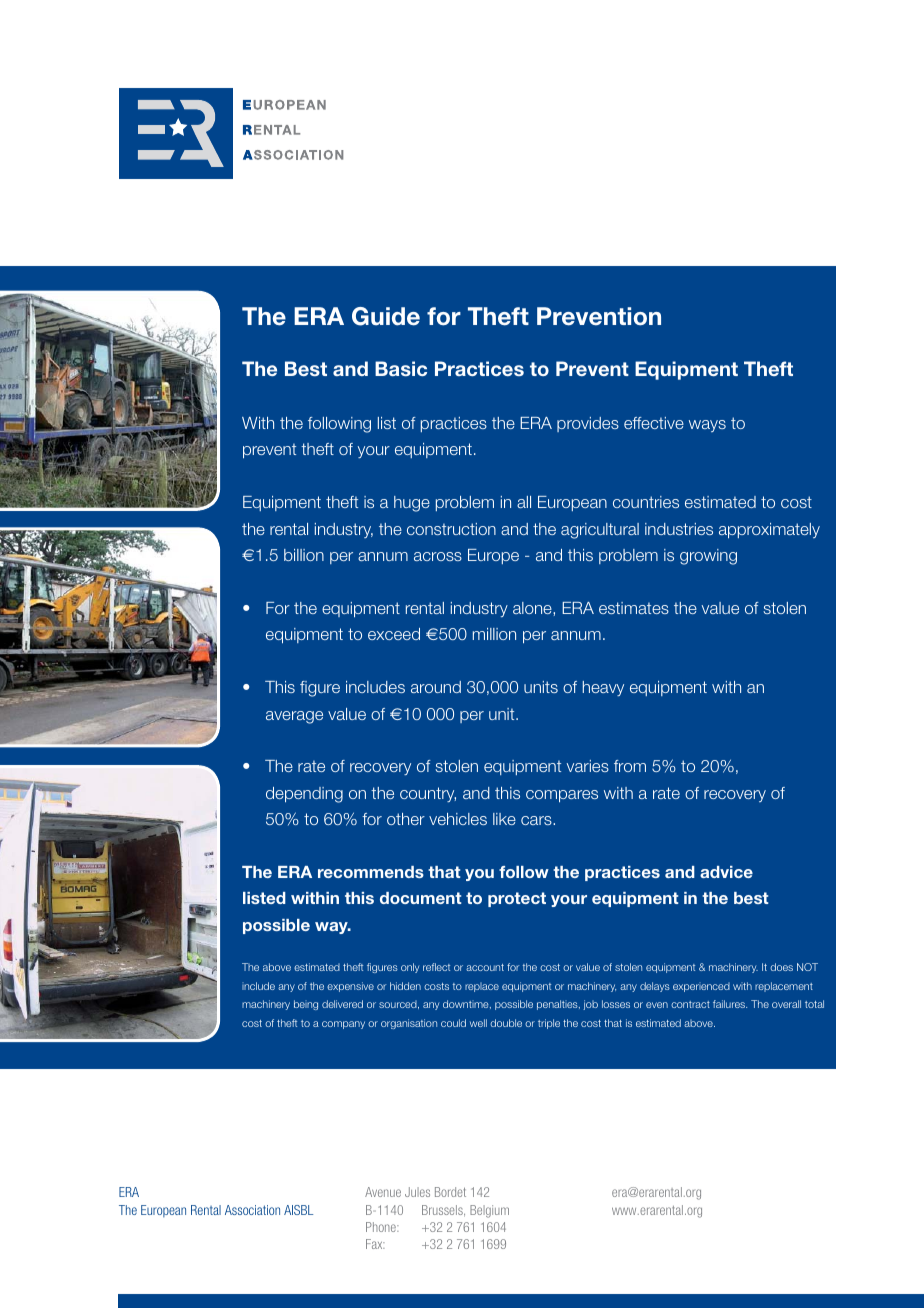  Describe the element at coordinates (708, 557) in the page. I see `growing` at that location.
